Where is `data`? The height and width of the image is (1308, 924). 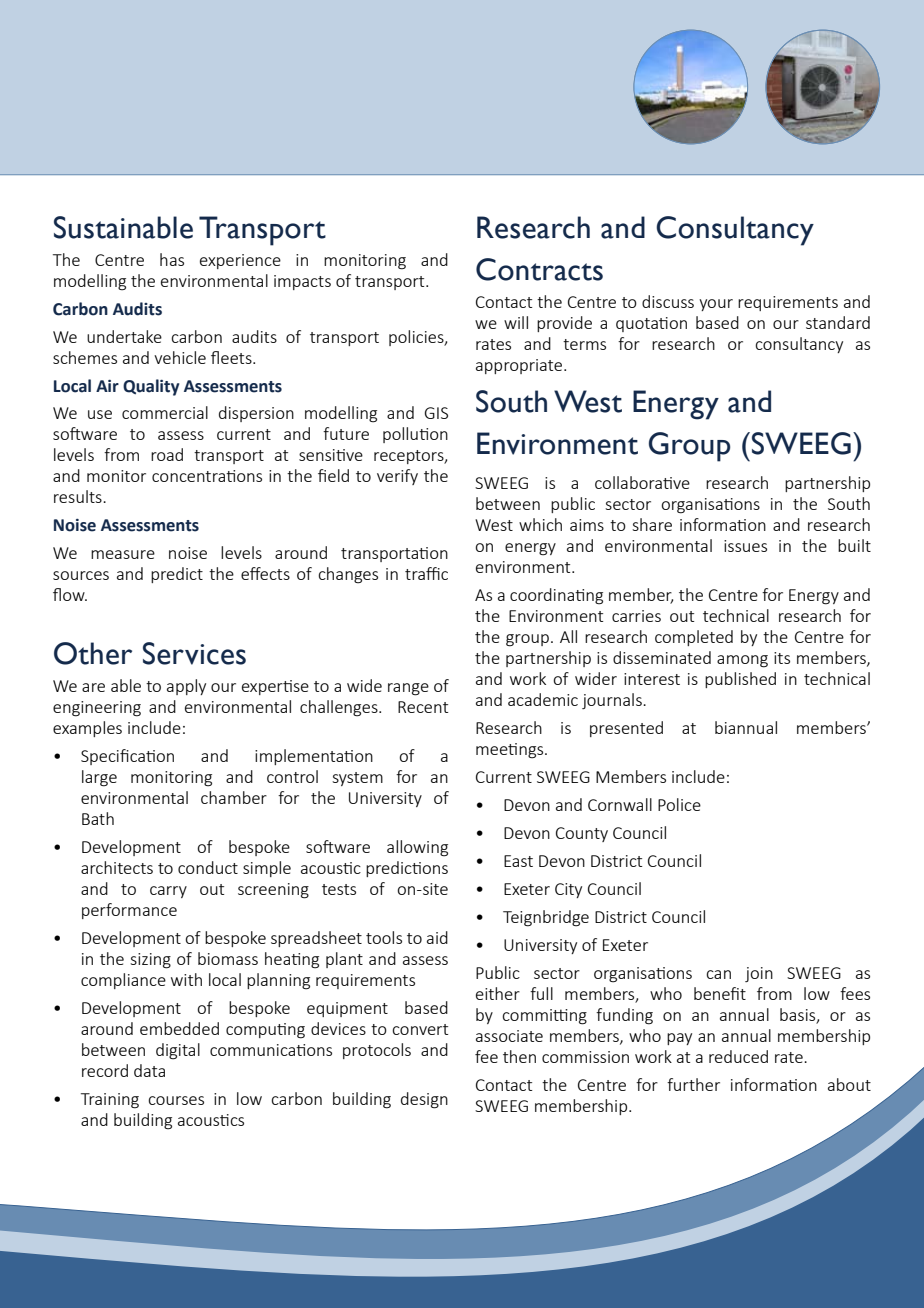 data is located at coordinates (149, 1070).
